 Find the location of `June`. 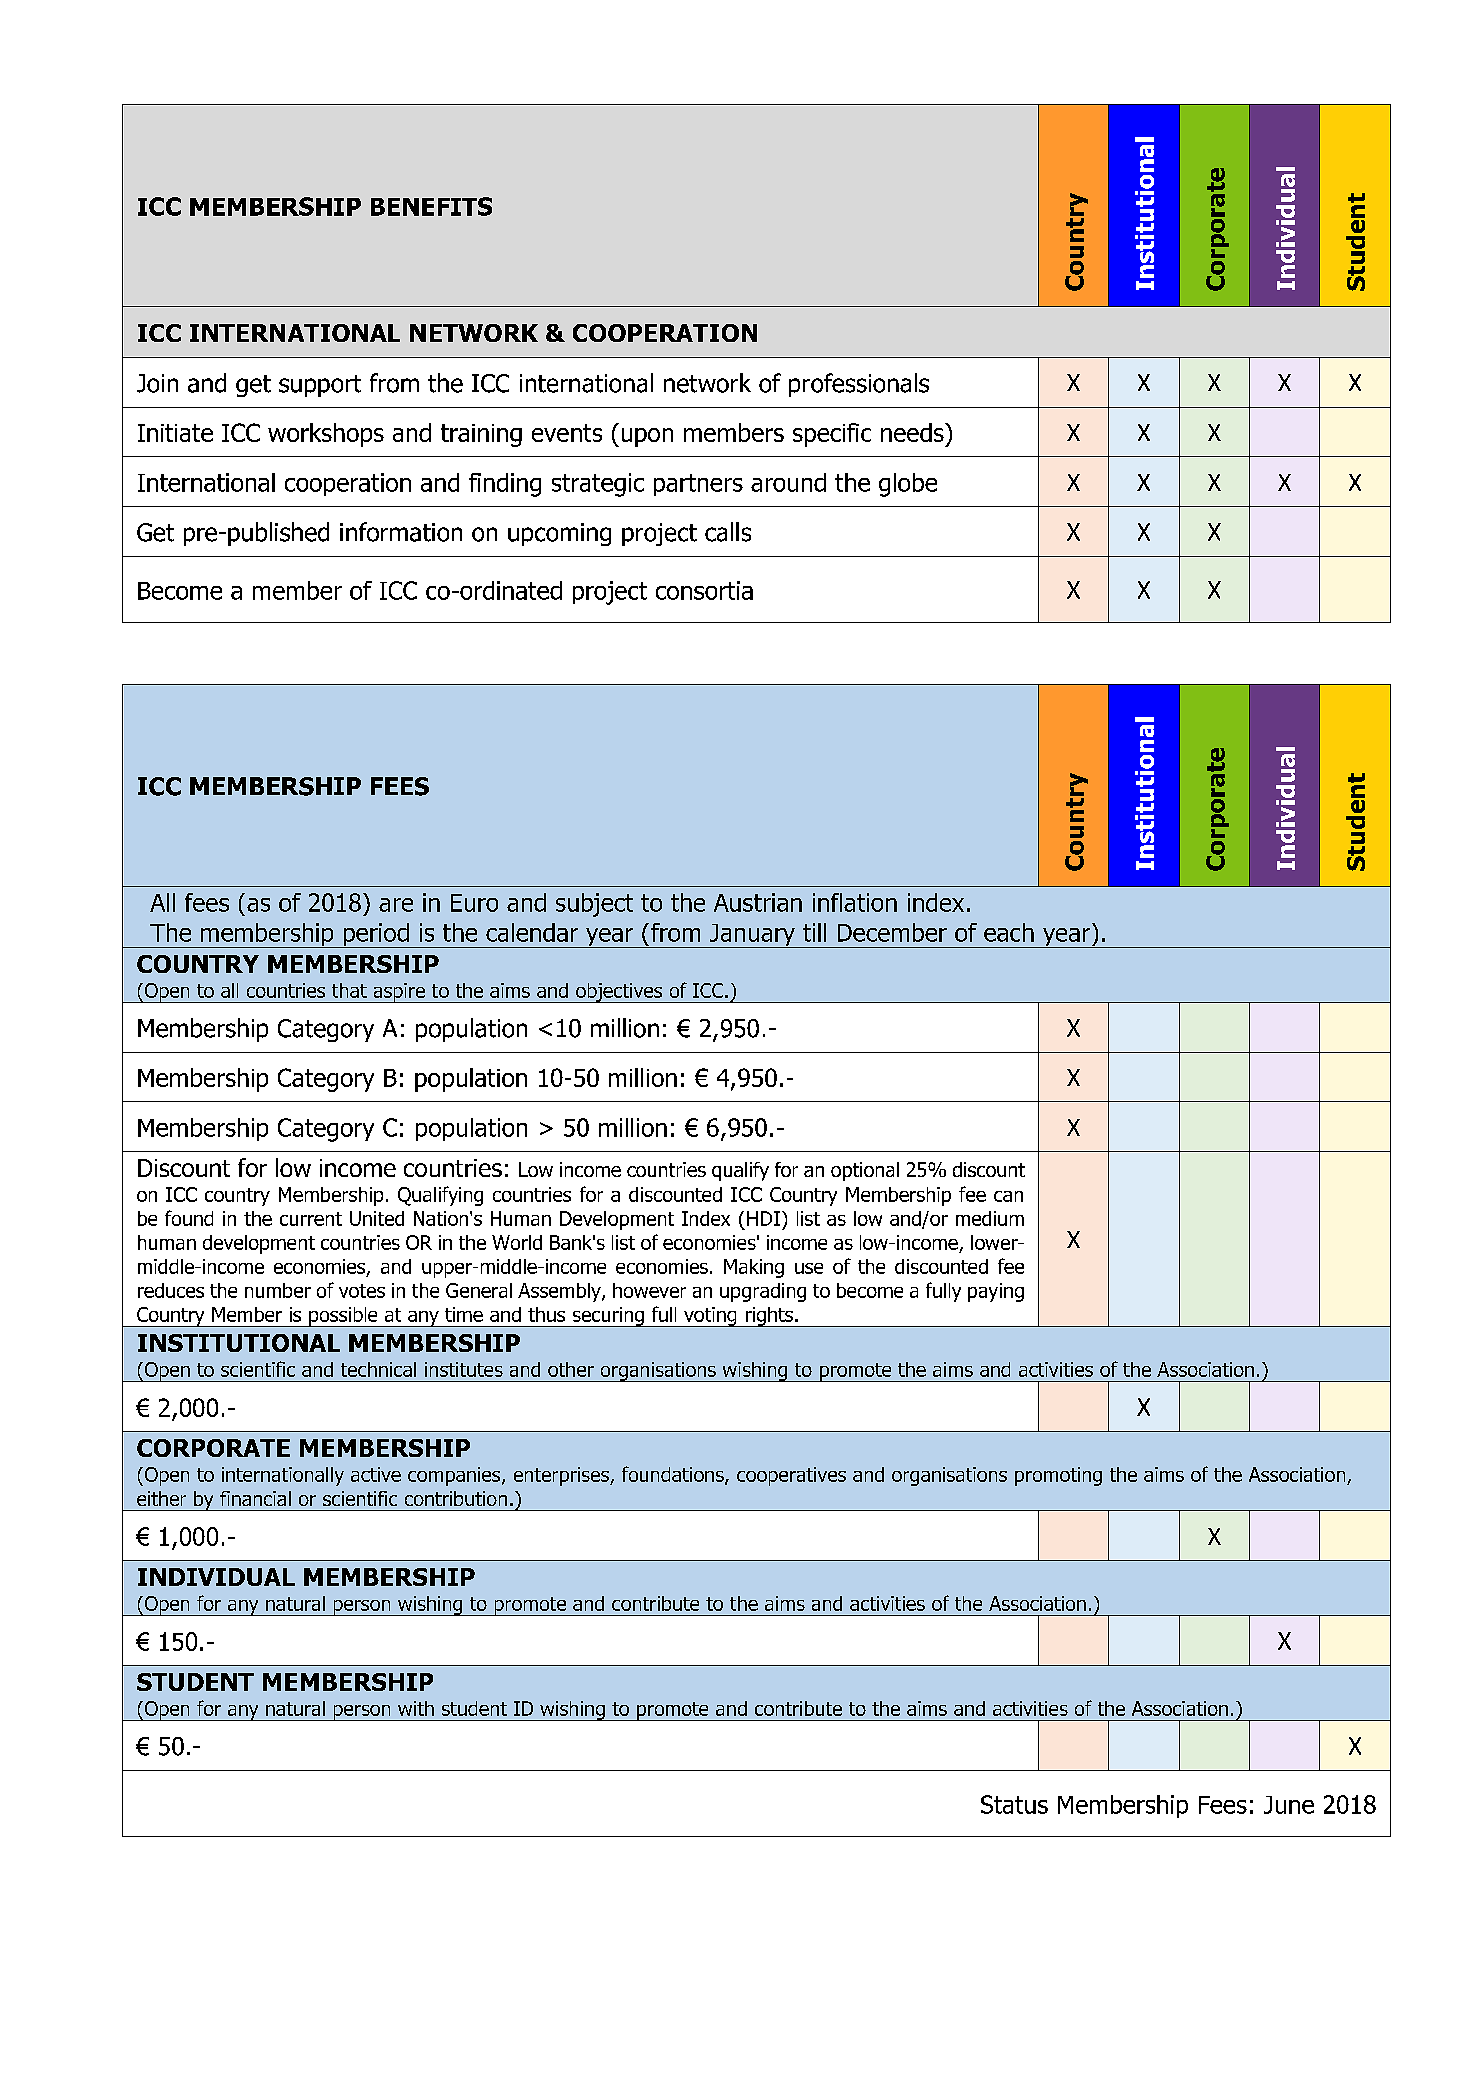

June is located at coordinates (1289, 1805).
